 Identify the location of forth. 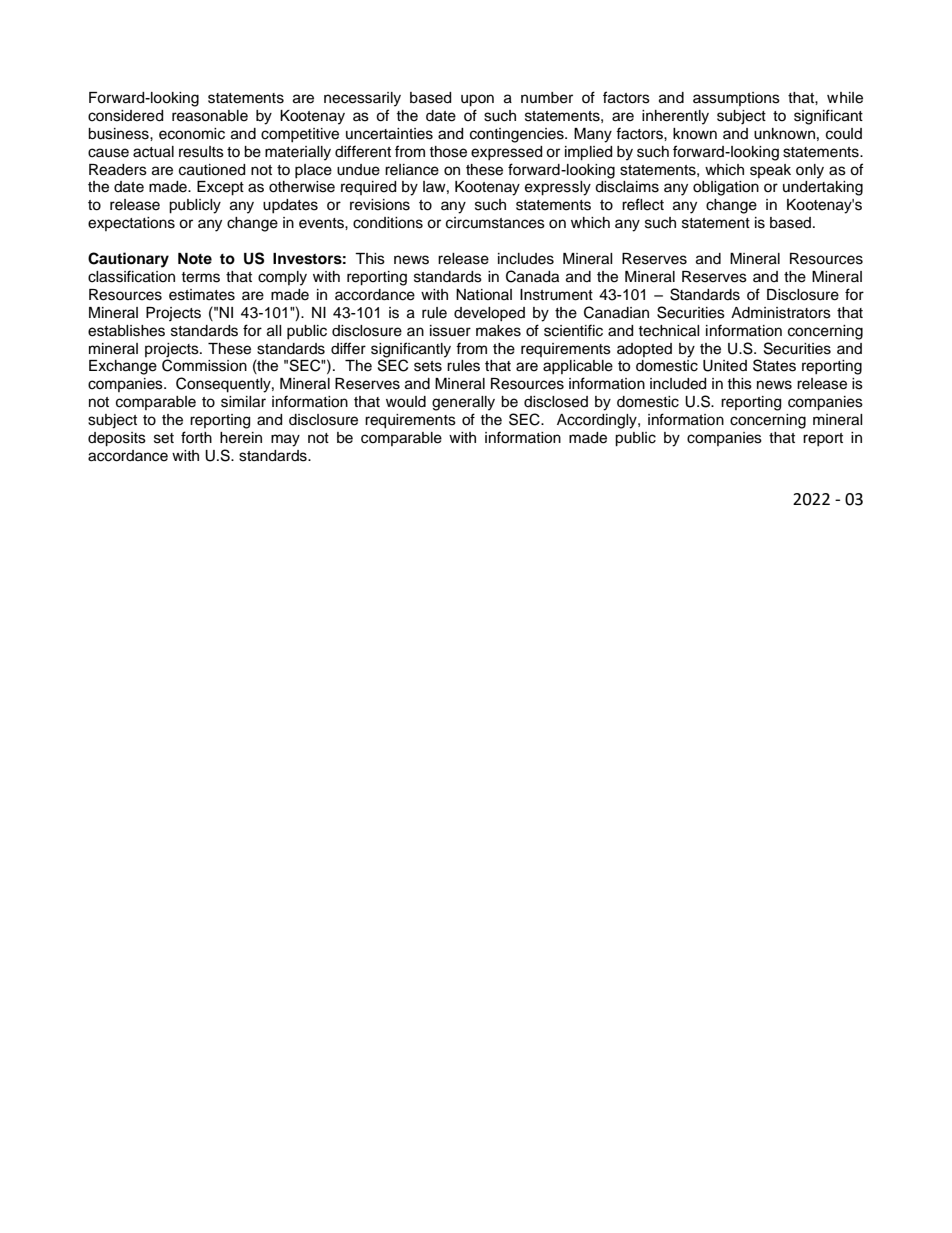
(196, 437).
